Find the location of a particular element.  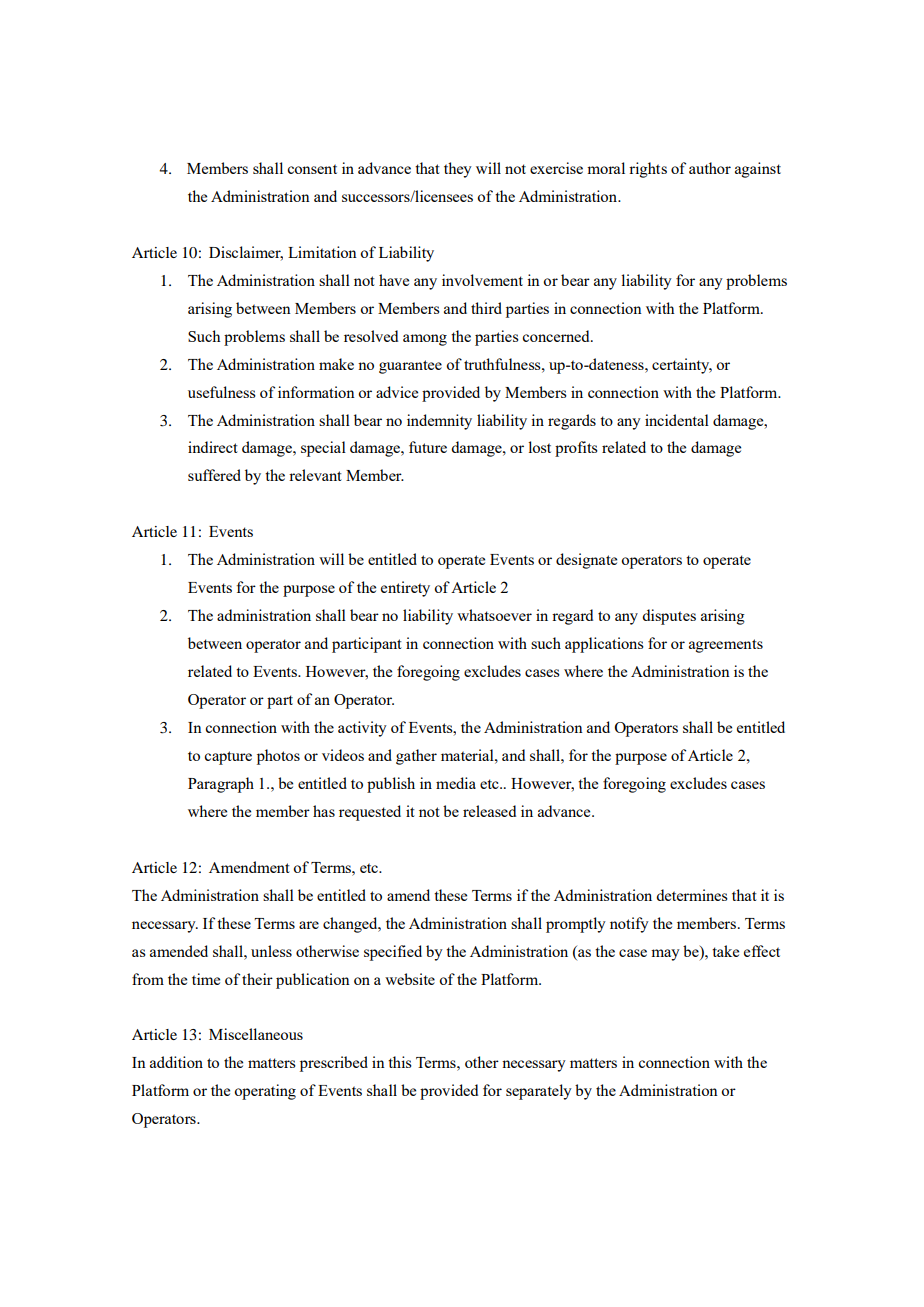

author is located at coordinates (710, 168).
